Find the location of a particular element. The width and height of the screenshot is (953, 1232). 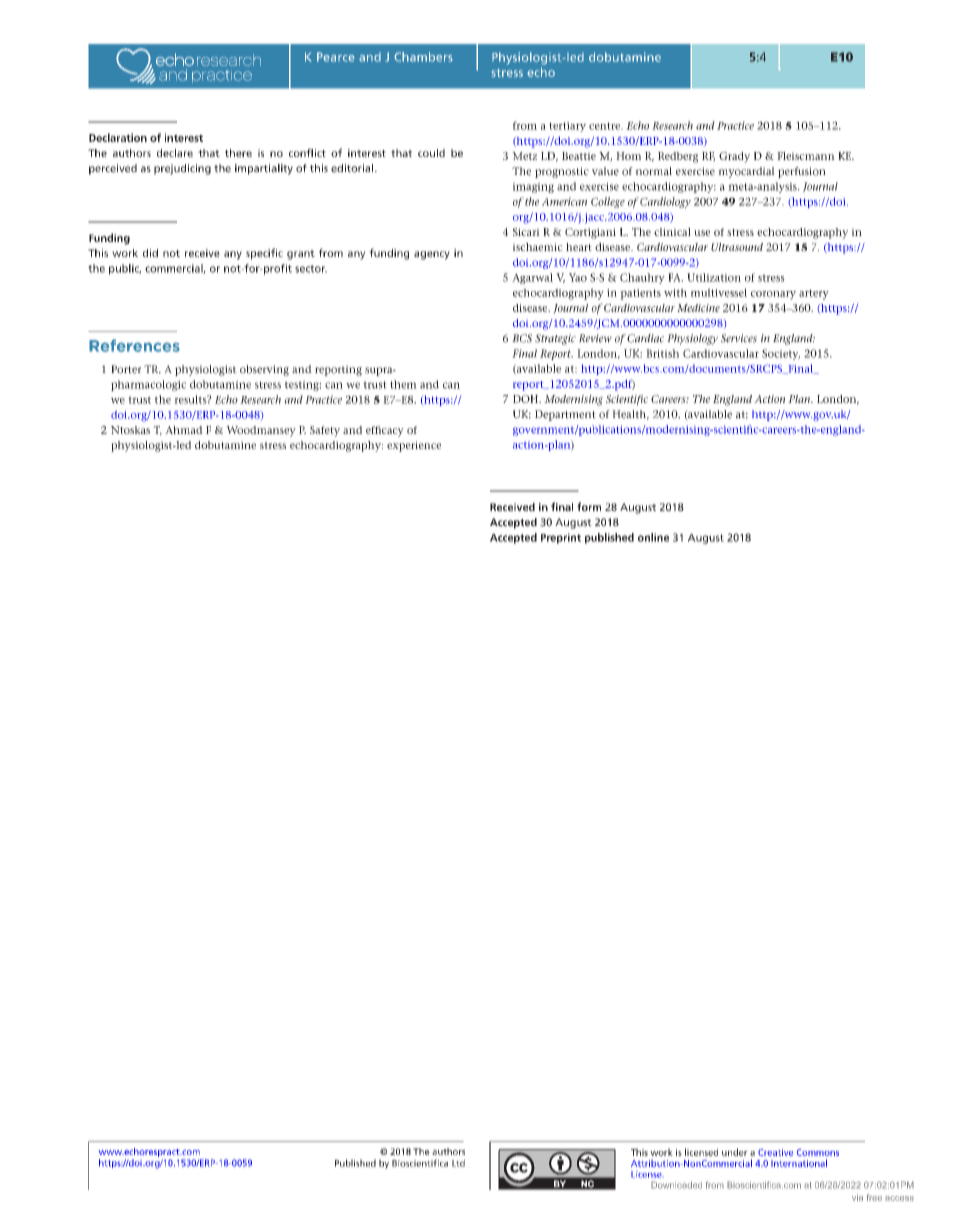

Ahmad is located at coordinates (184, 430).
